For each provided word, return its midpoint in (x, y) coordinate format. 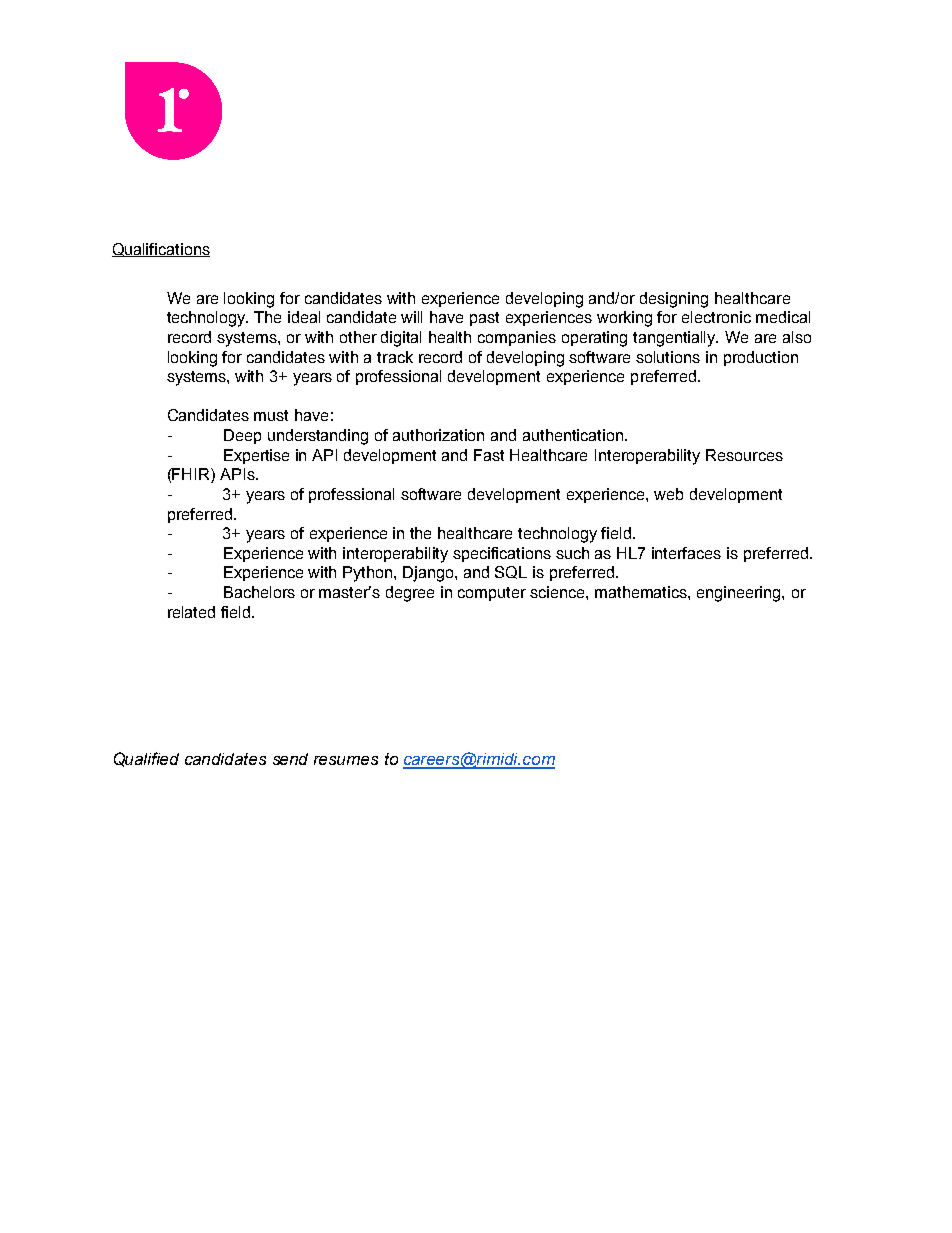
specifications (502, 554)
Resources (744, 455)
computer (492, 594)
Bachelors (259, 592)
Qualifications (161, 250)
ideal (304, 317)
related (191, 612)
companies (517, 338)
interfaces (686, 553)
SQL (511, 572)
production (761, 358)
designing (674, 300)
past (484, 319)
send (290, 759)
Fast (489, 455)
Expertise (256, 456)
